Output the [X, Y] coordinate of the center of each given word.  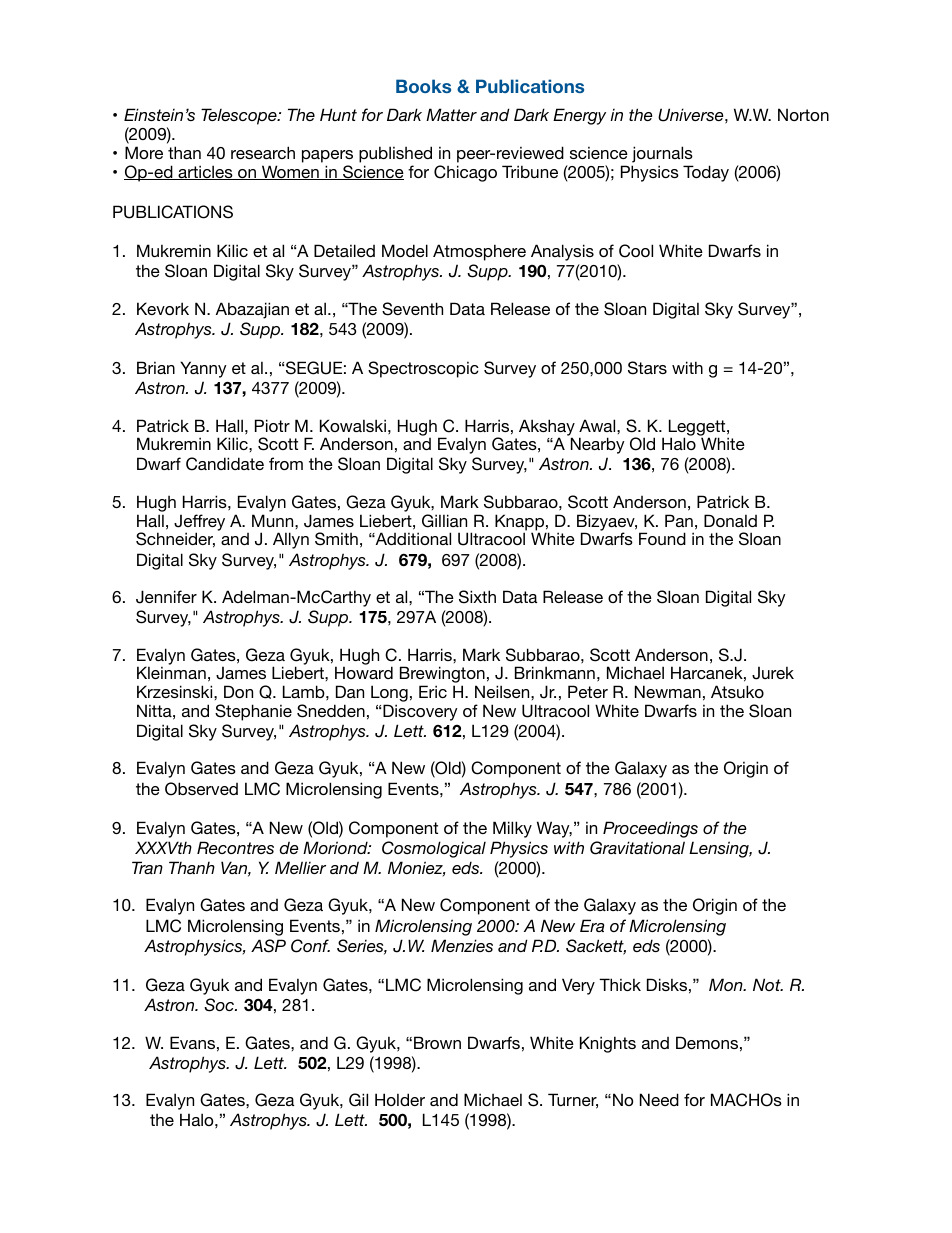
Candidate [225, 464]
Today [706, 173]
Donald [730, 520]
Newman [668, 691]
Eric [433, 691]
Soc [220, 1005]
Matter [451, 114]
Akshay [547, 428]
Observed [201, 789]
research [263, 152]
